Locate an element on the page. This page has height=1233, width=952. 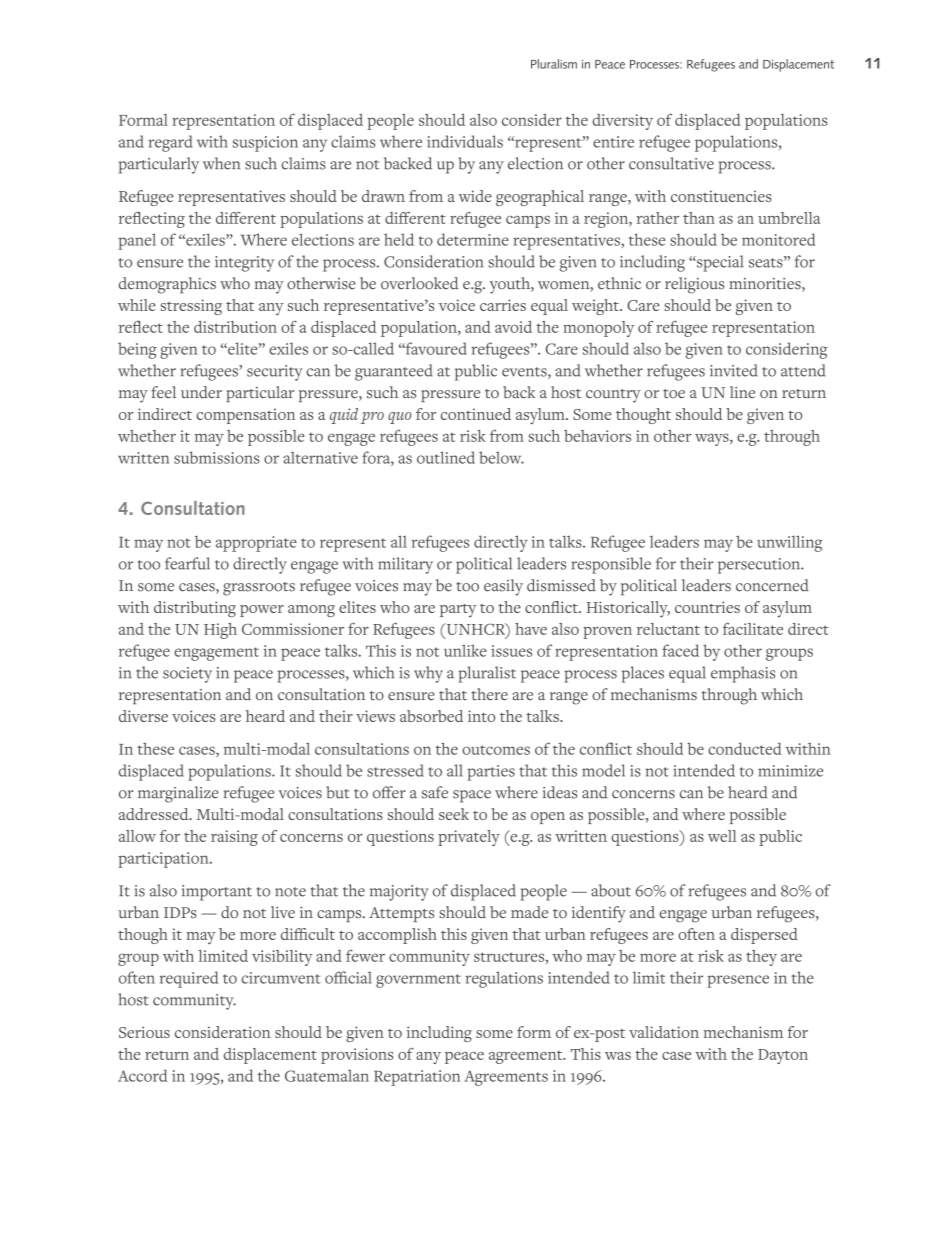
individuals is located at coordinates (465, 141).
